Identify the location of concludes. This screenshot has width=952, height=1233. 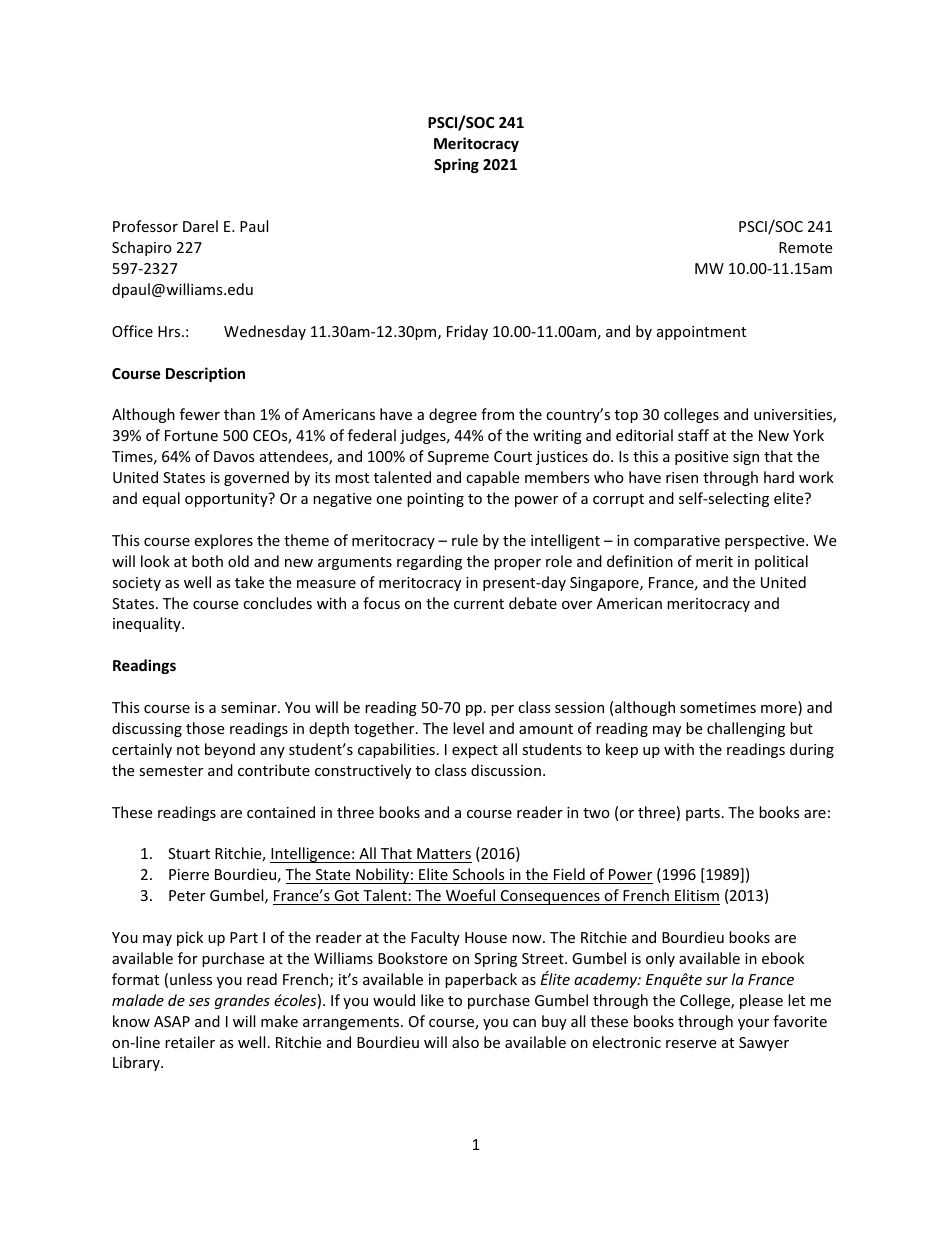
(277, 603).
